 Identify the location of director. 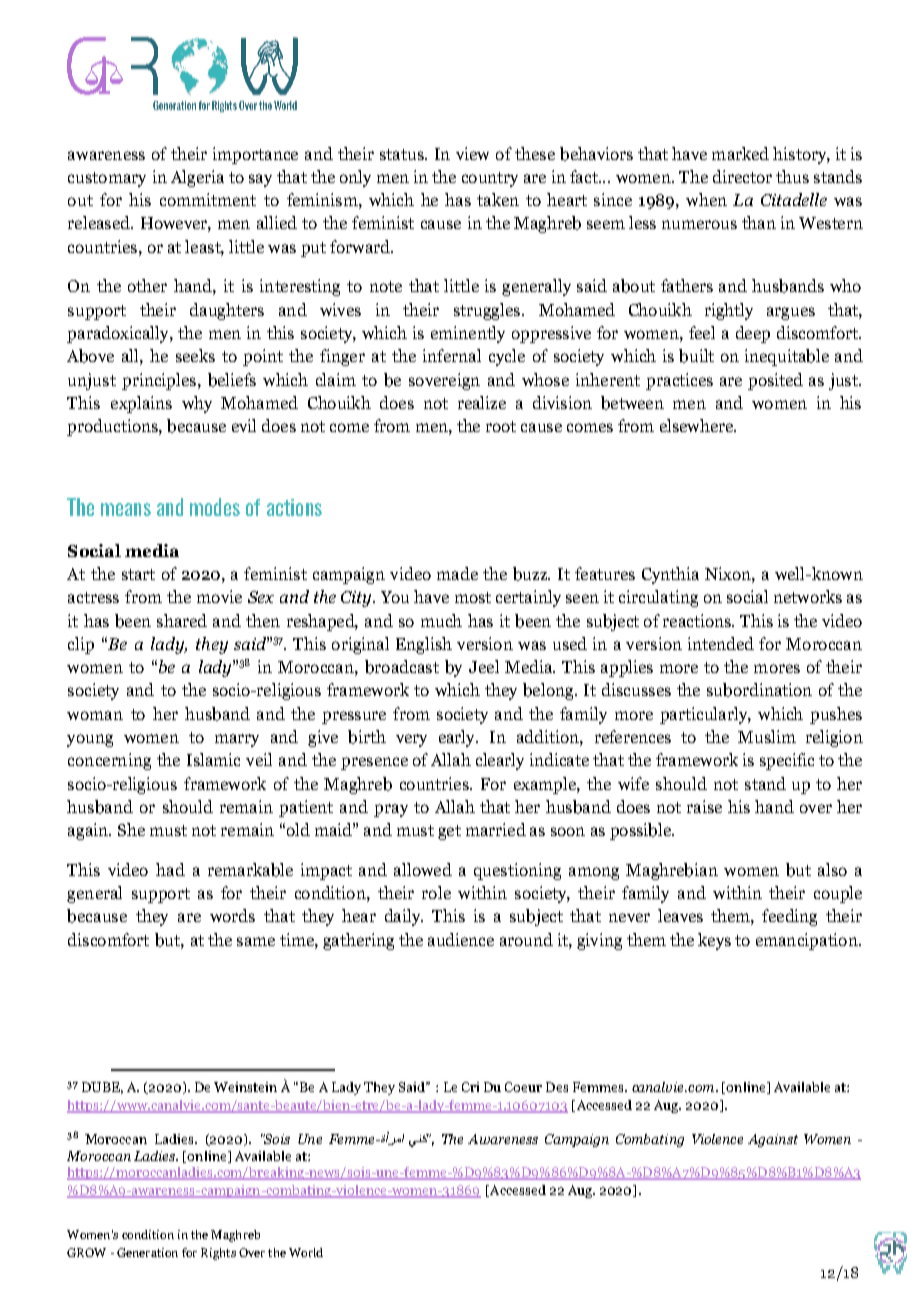
(742, 176).
